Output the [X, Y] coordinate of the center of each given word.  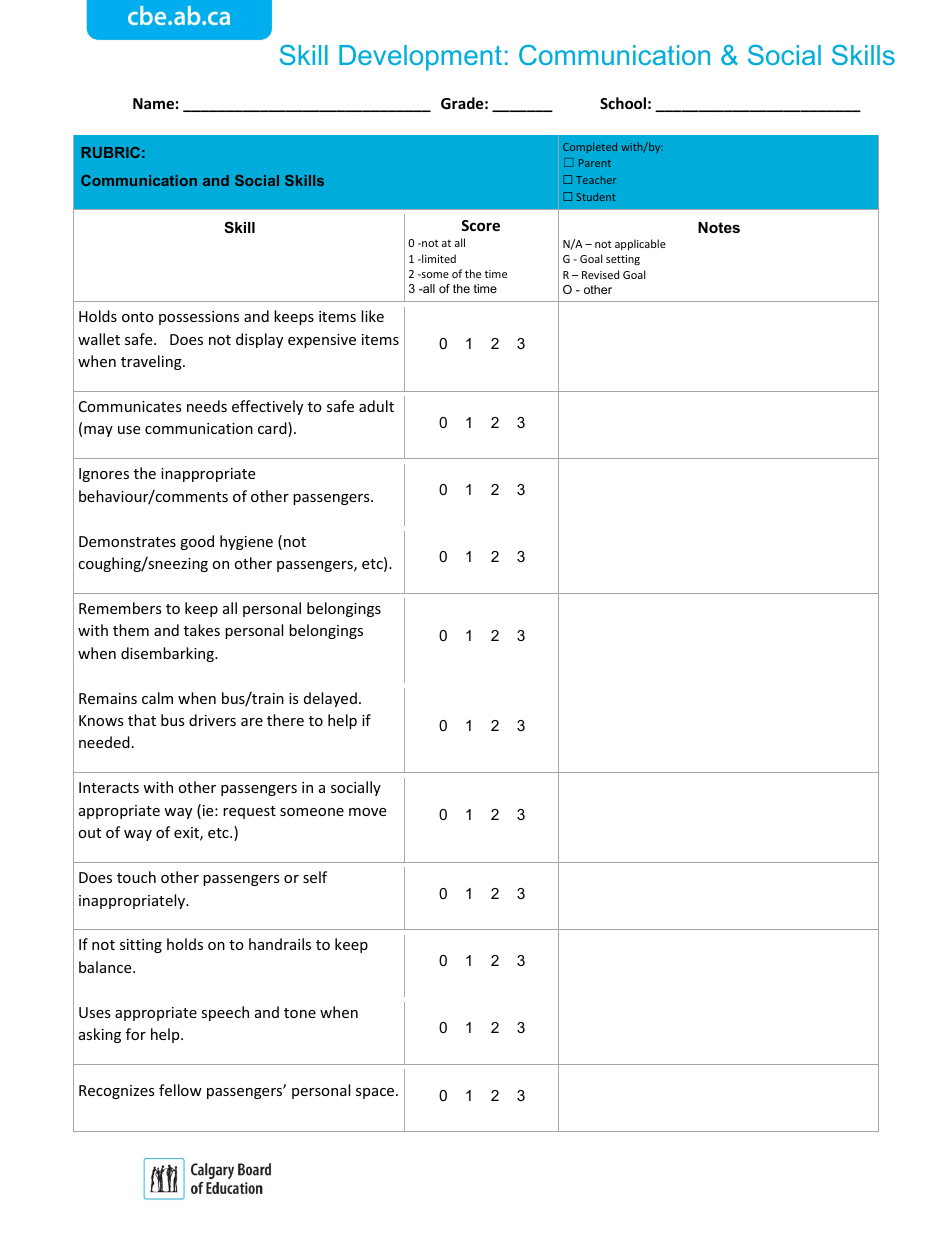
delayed [330, 699]
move [367, 812]
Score [480, 225]
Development [420, 58]
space [376, 1093]
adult [376, 406]
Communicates [130, 406]
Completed [590, 147]
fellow [180, 1090]
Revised [600, 274]
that [142, 720]
